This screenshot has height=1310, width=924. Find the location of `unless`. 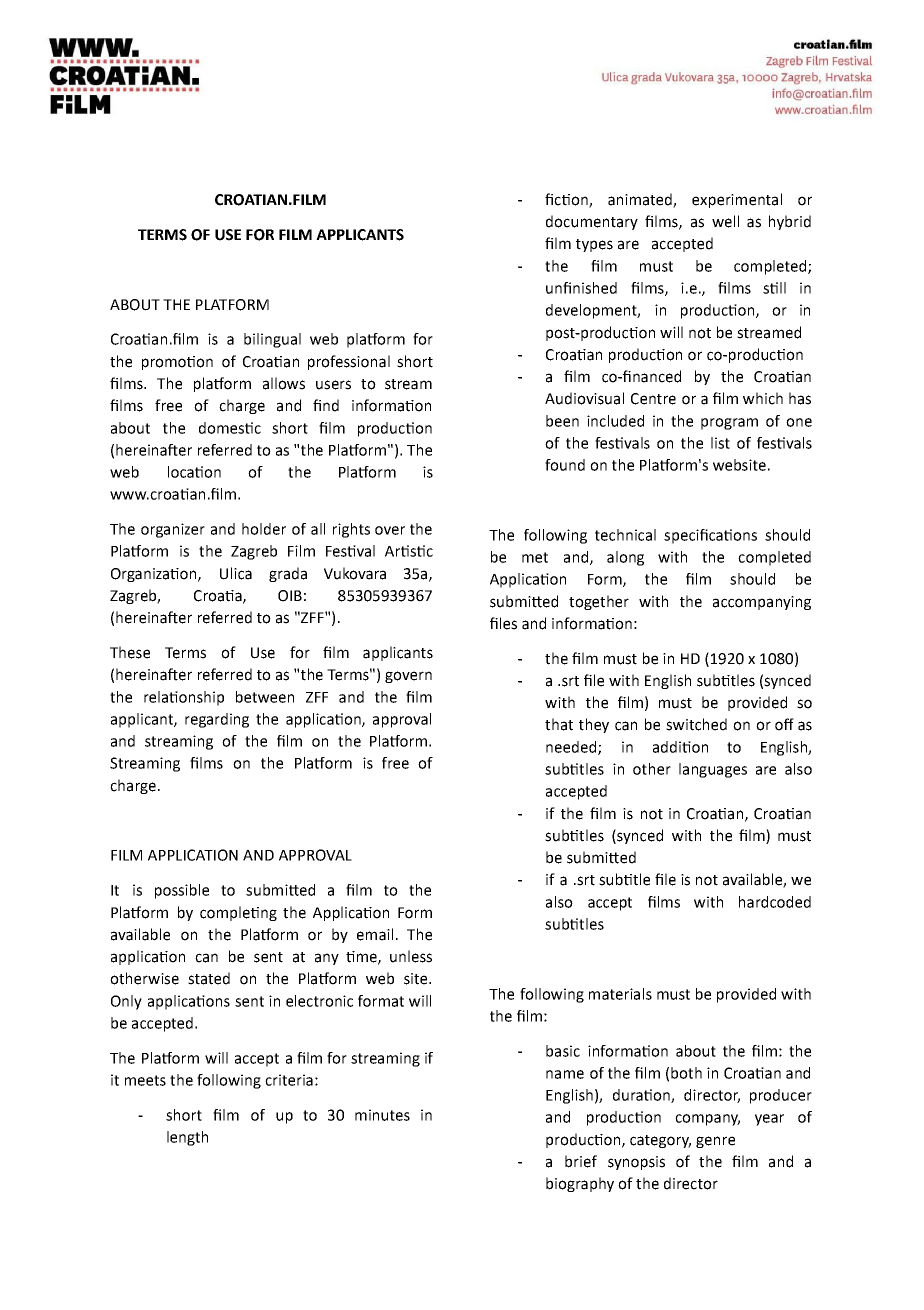

unless is located at coordinates (411, 956).
